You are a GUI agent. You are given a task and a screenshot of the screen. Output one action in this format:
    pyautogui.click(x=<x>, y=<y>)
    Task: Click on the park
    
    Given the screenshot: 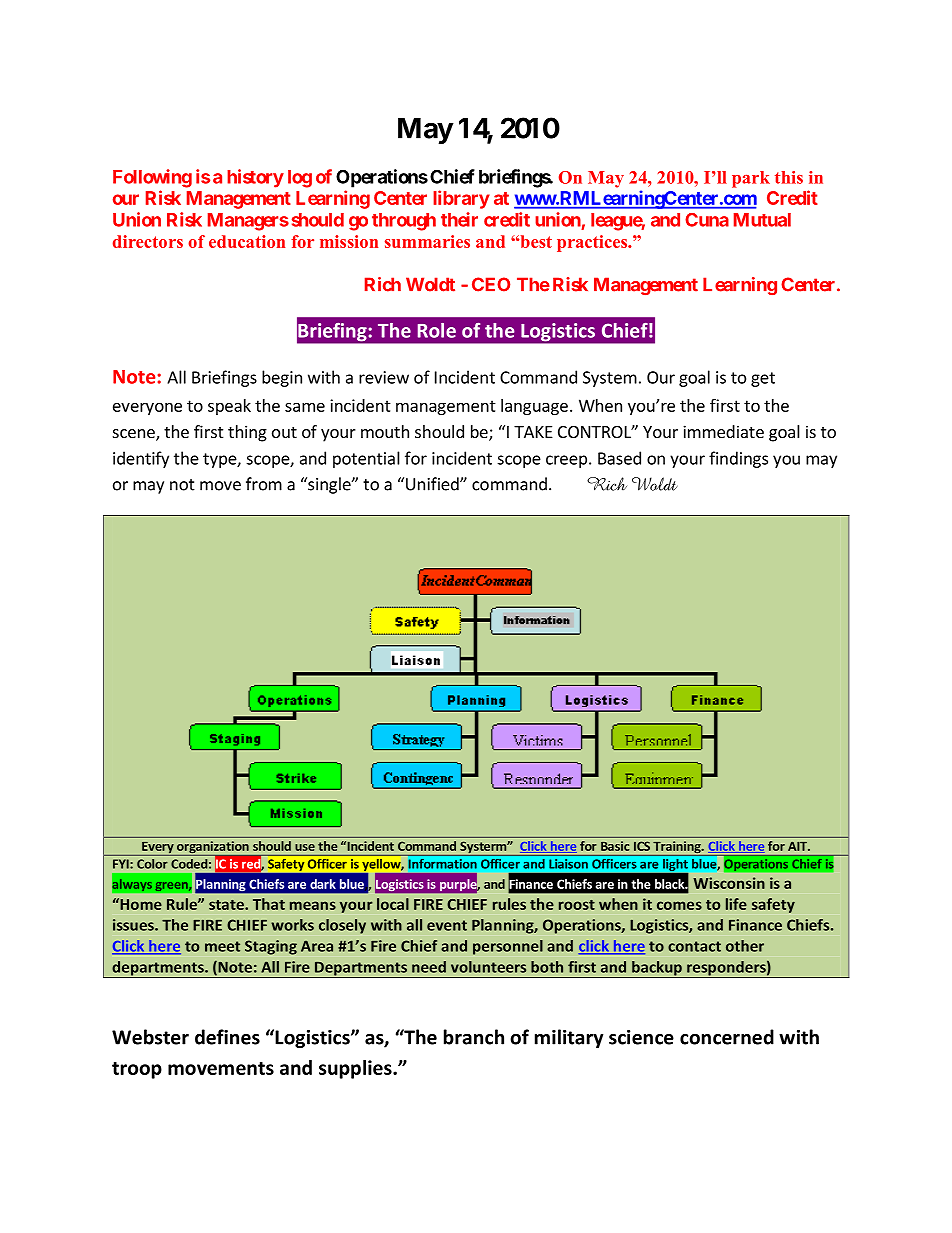 What is the action you would take?
    pyautogui.click(x=751, y=179)
